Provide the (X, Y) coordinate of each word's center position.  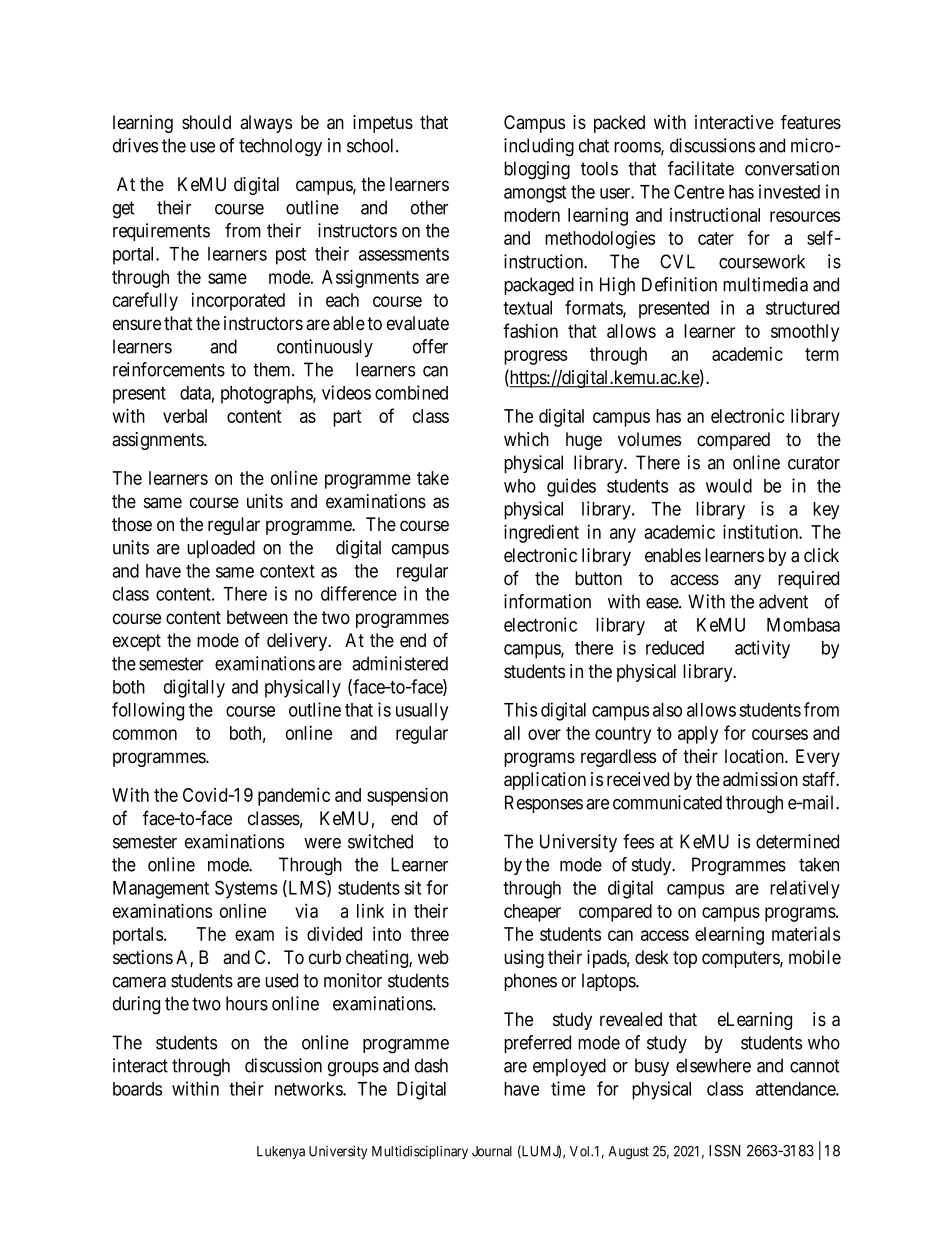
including (539, 147)
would (729, 486)
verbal (185, 416)
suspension (407, 796)
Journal (492, 1151)
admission (760, 779)
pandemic (294, 796)
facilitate (701, 168)
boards (137, 1089)
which (526, 439)
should (206, 122)
